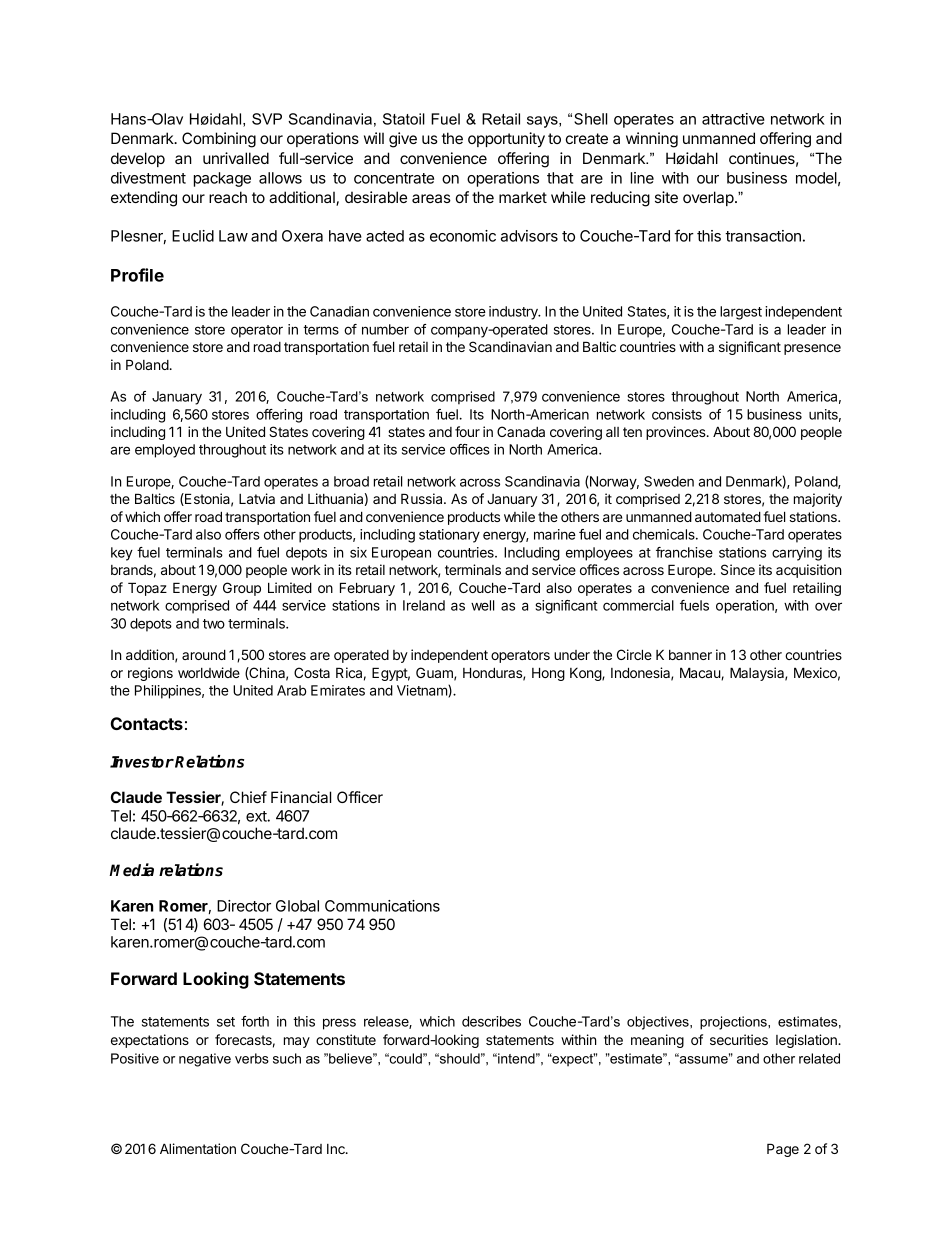 The image size is (952, 1233). I want to click on opportunity, so click(506, 140).
